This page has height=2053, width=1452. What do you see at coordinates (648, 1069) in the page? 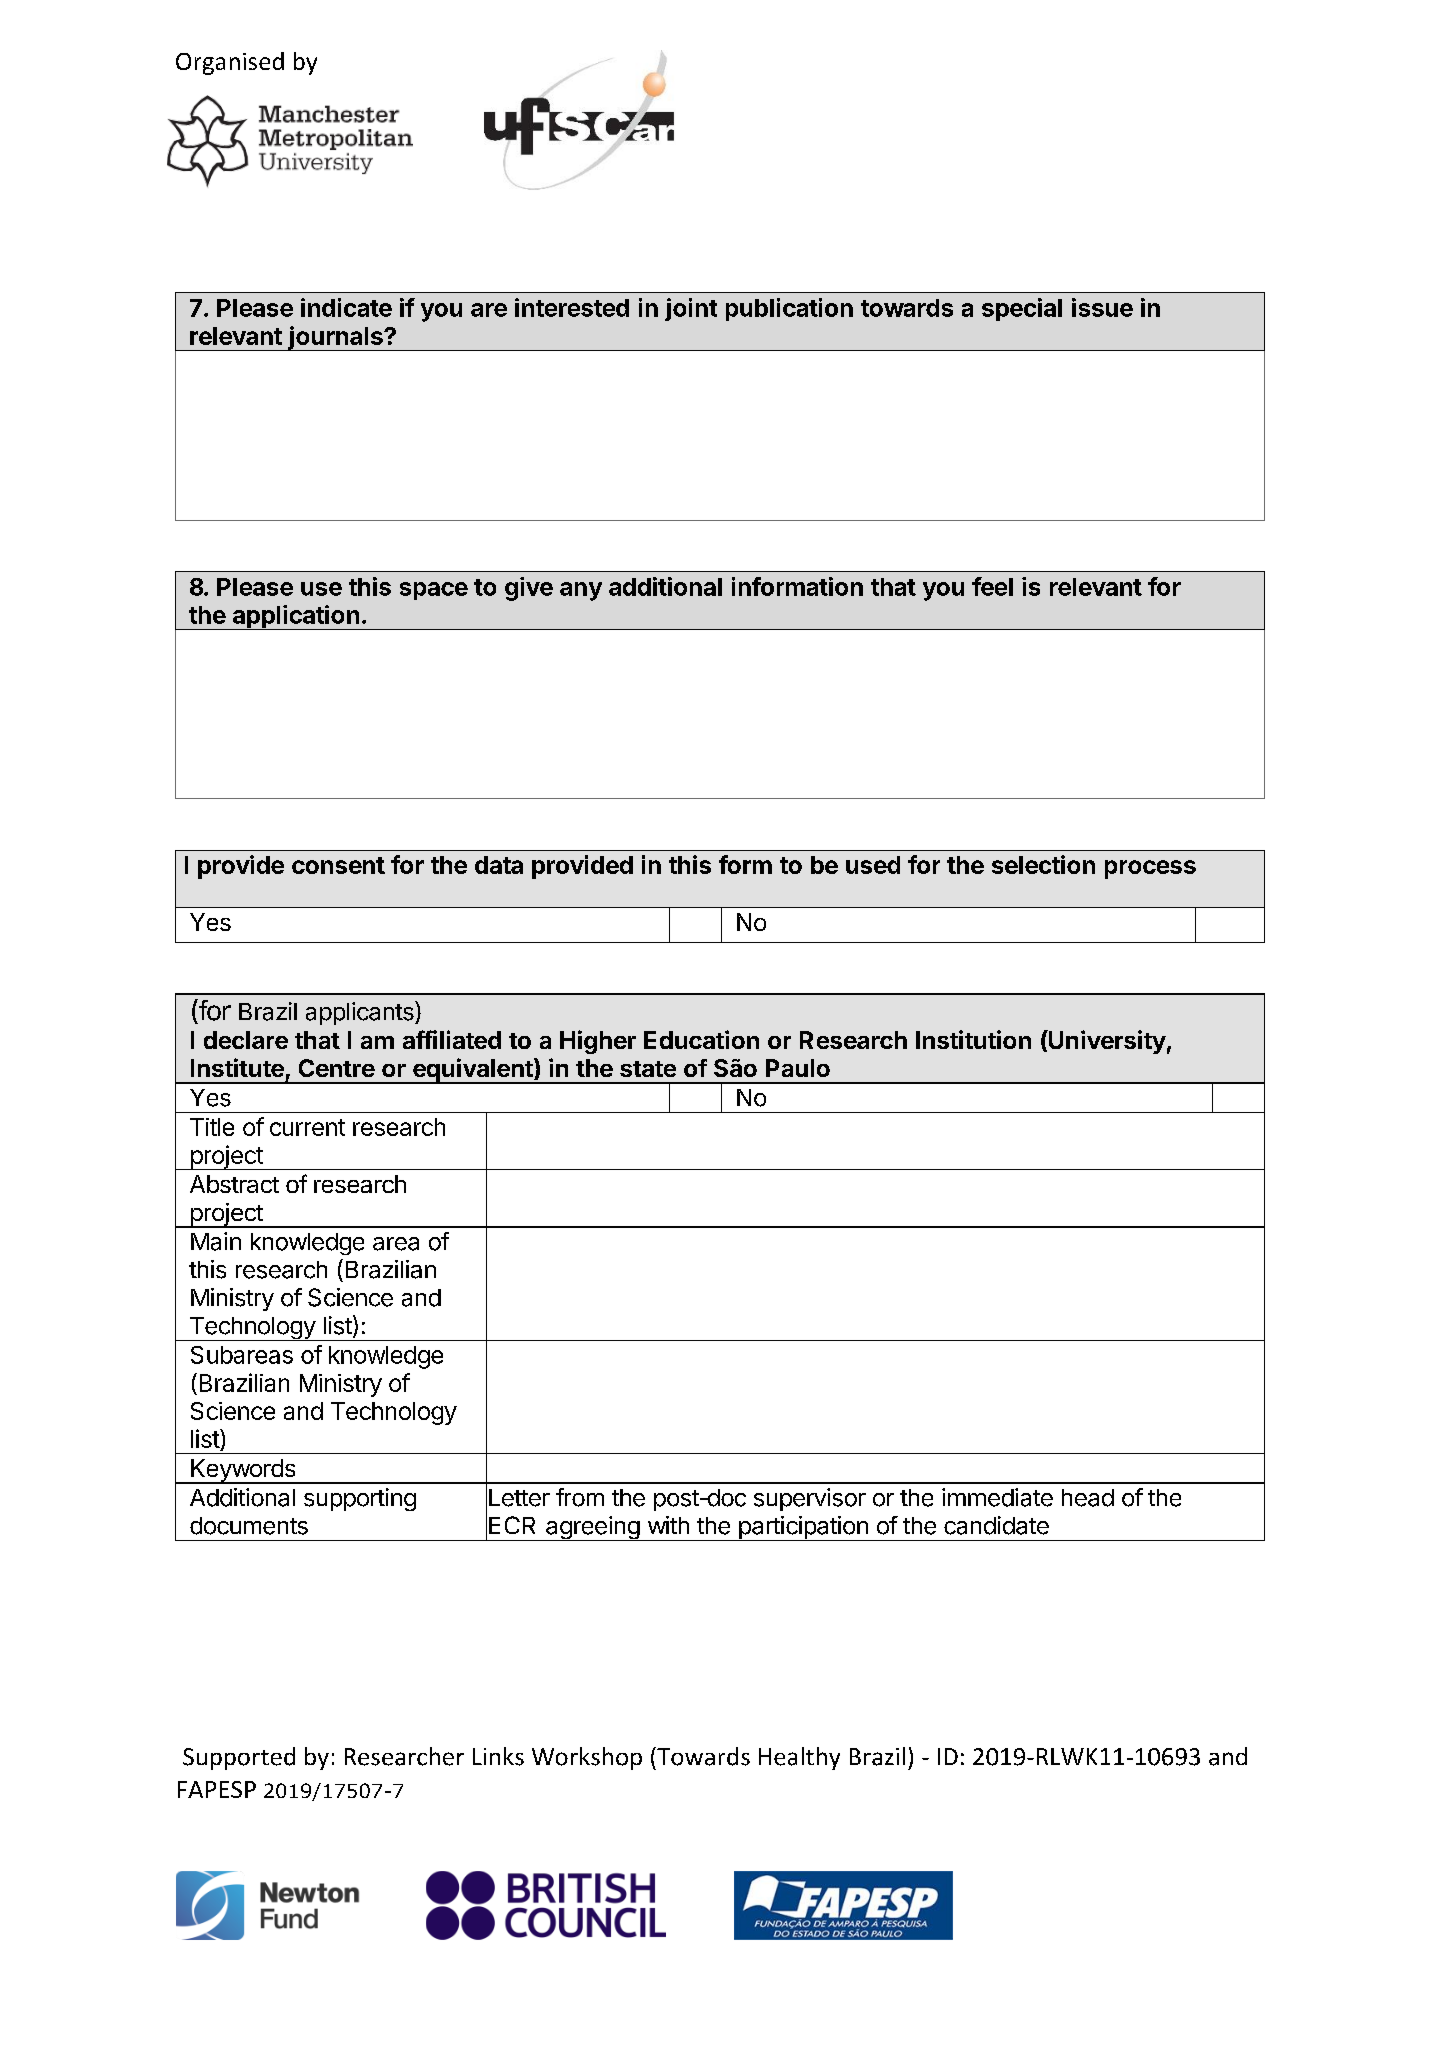
I see `state` at bounding box center [648, 1069].
